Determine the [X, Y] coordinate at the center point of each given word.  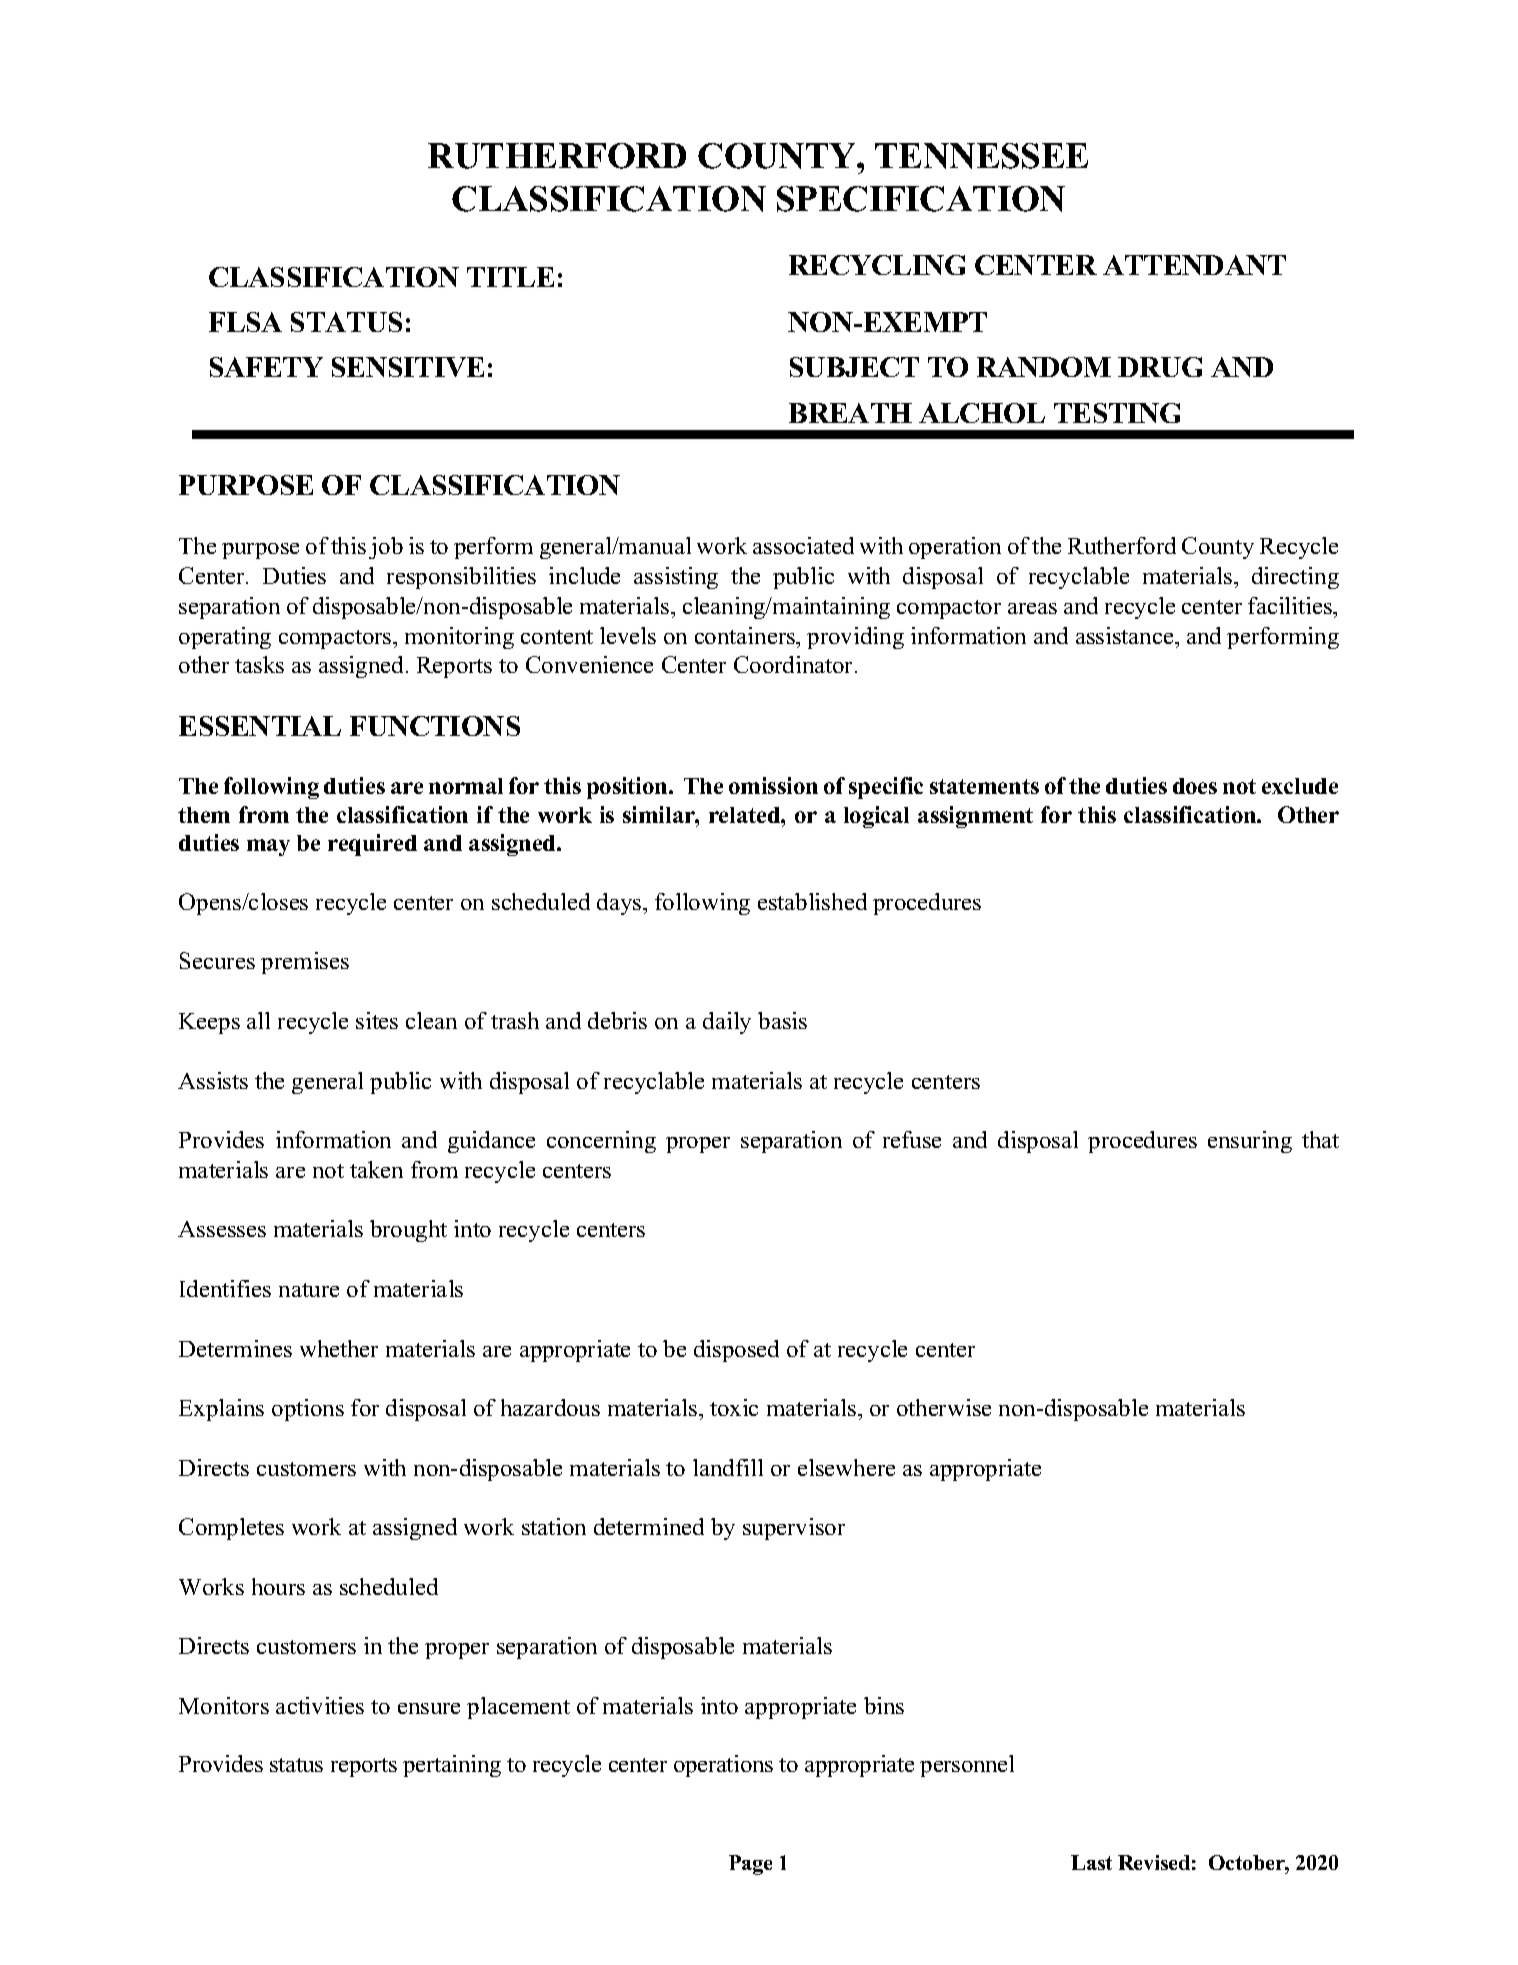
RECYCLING [877, 265]
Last [1091, 1862]
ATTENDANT [1194, 265]
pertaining [452, 1766]
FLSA [245, 322]
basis [782, 1020]
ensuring [1250, 1142]
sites [377, 1020]
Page [750, 1865]
